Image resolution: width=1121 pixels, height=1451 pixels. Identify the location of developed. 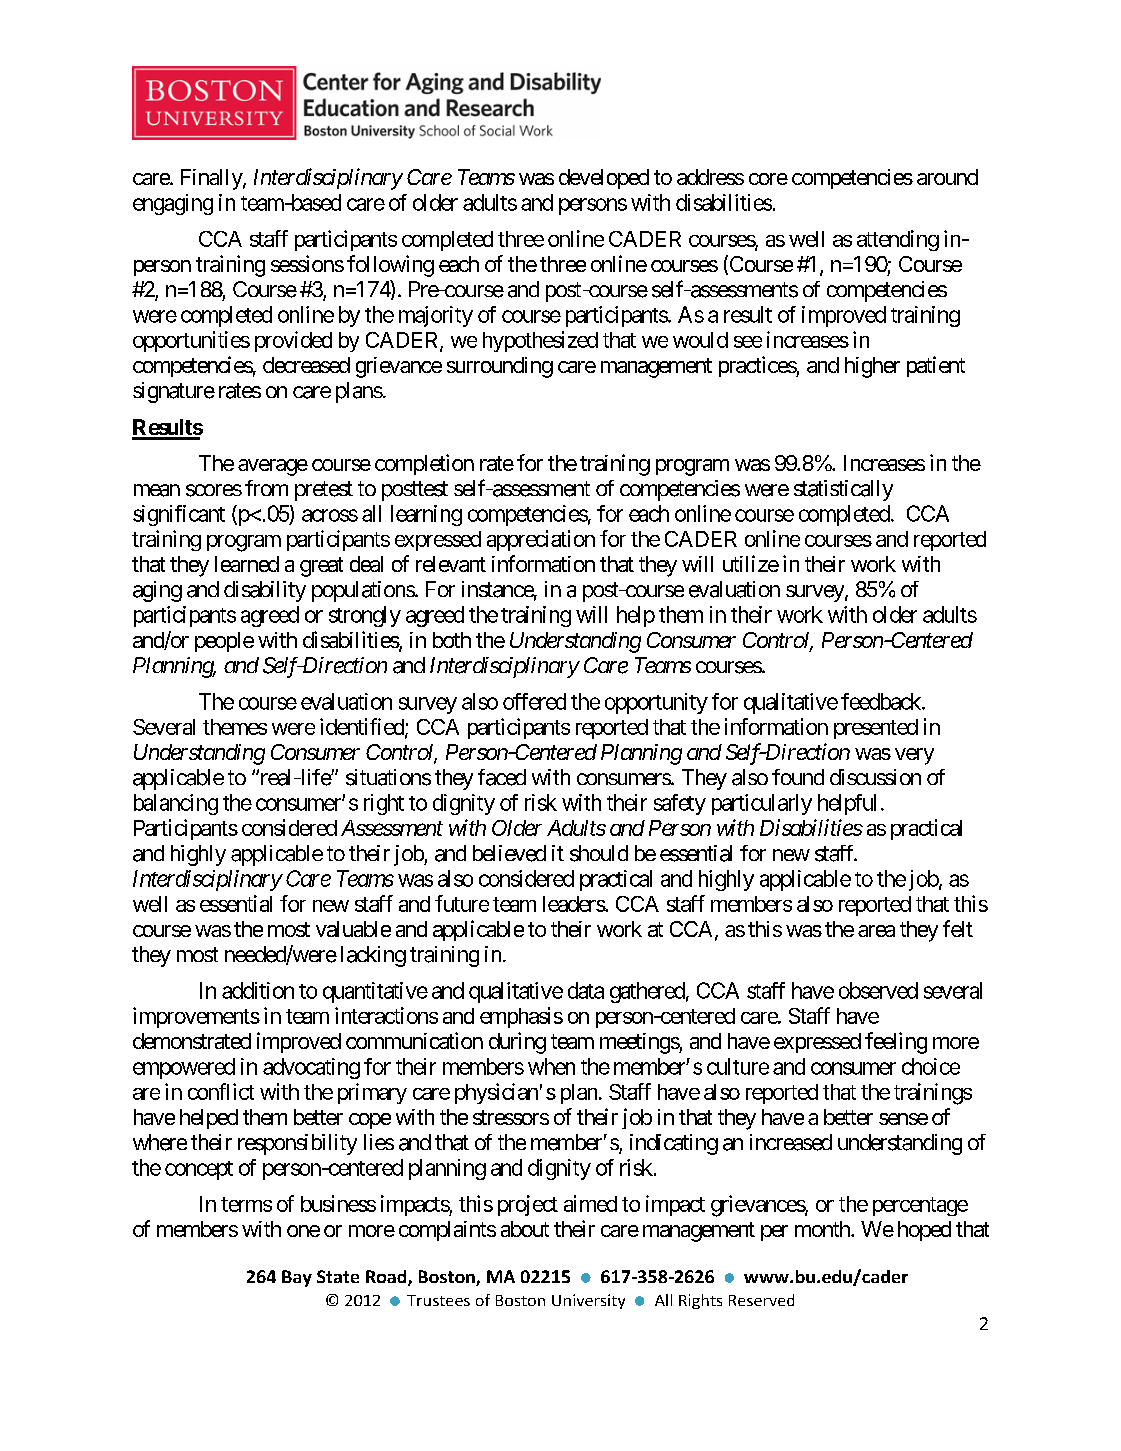
(604, 179).
